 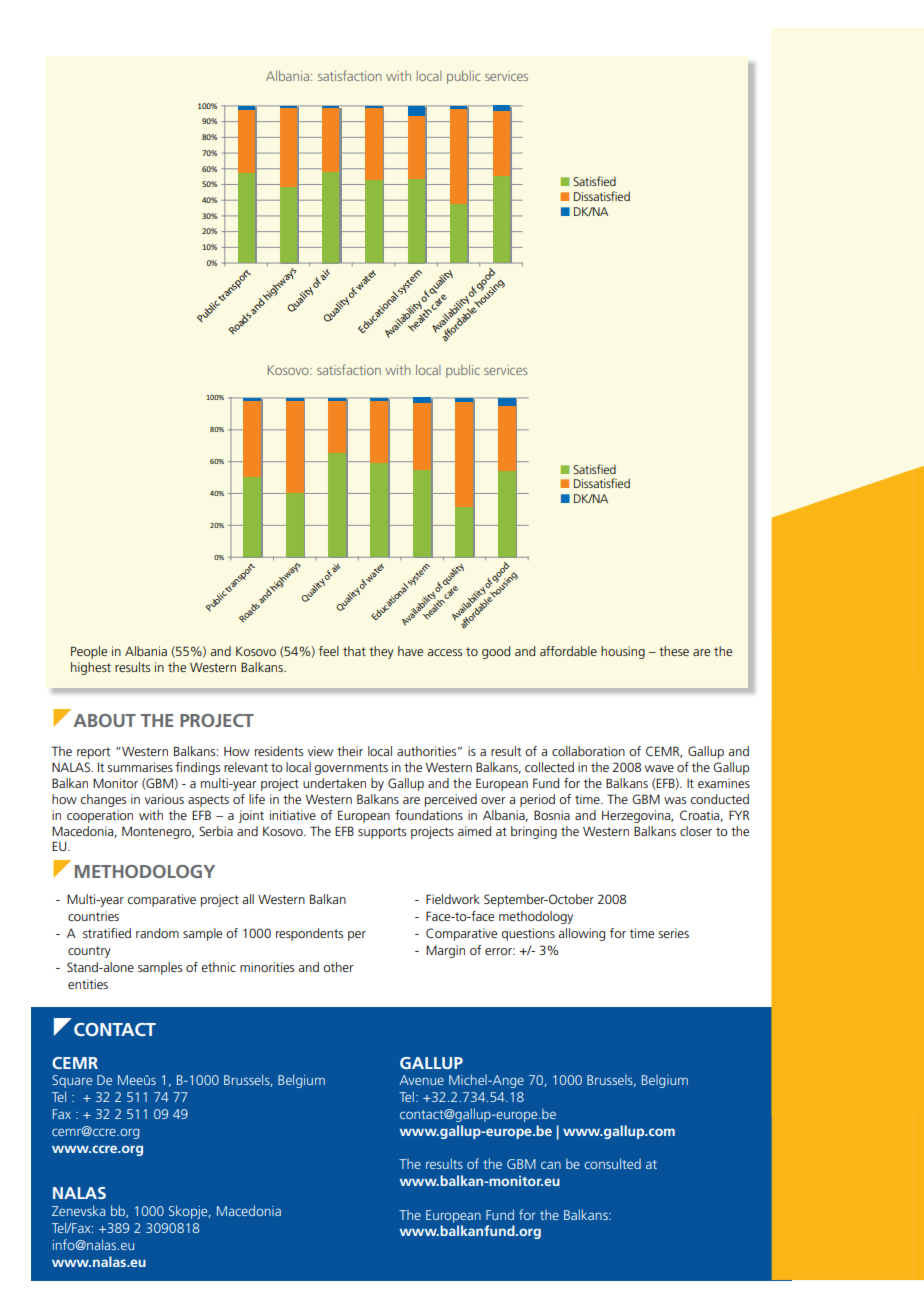 What do you see at coordinates (381, 652) in the page?
I see `they` at bounding box center [381, 652].
